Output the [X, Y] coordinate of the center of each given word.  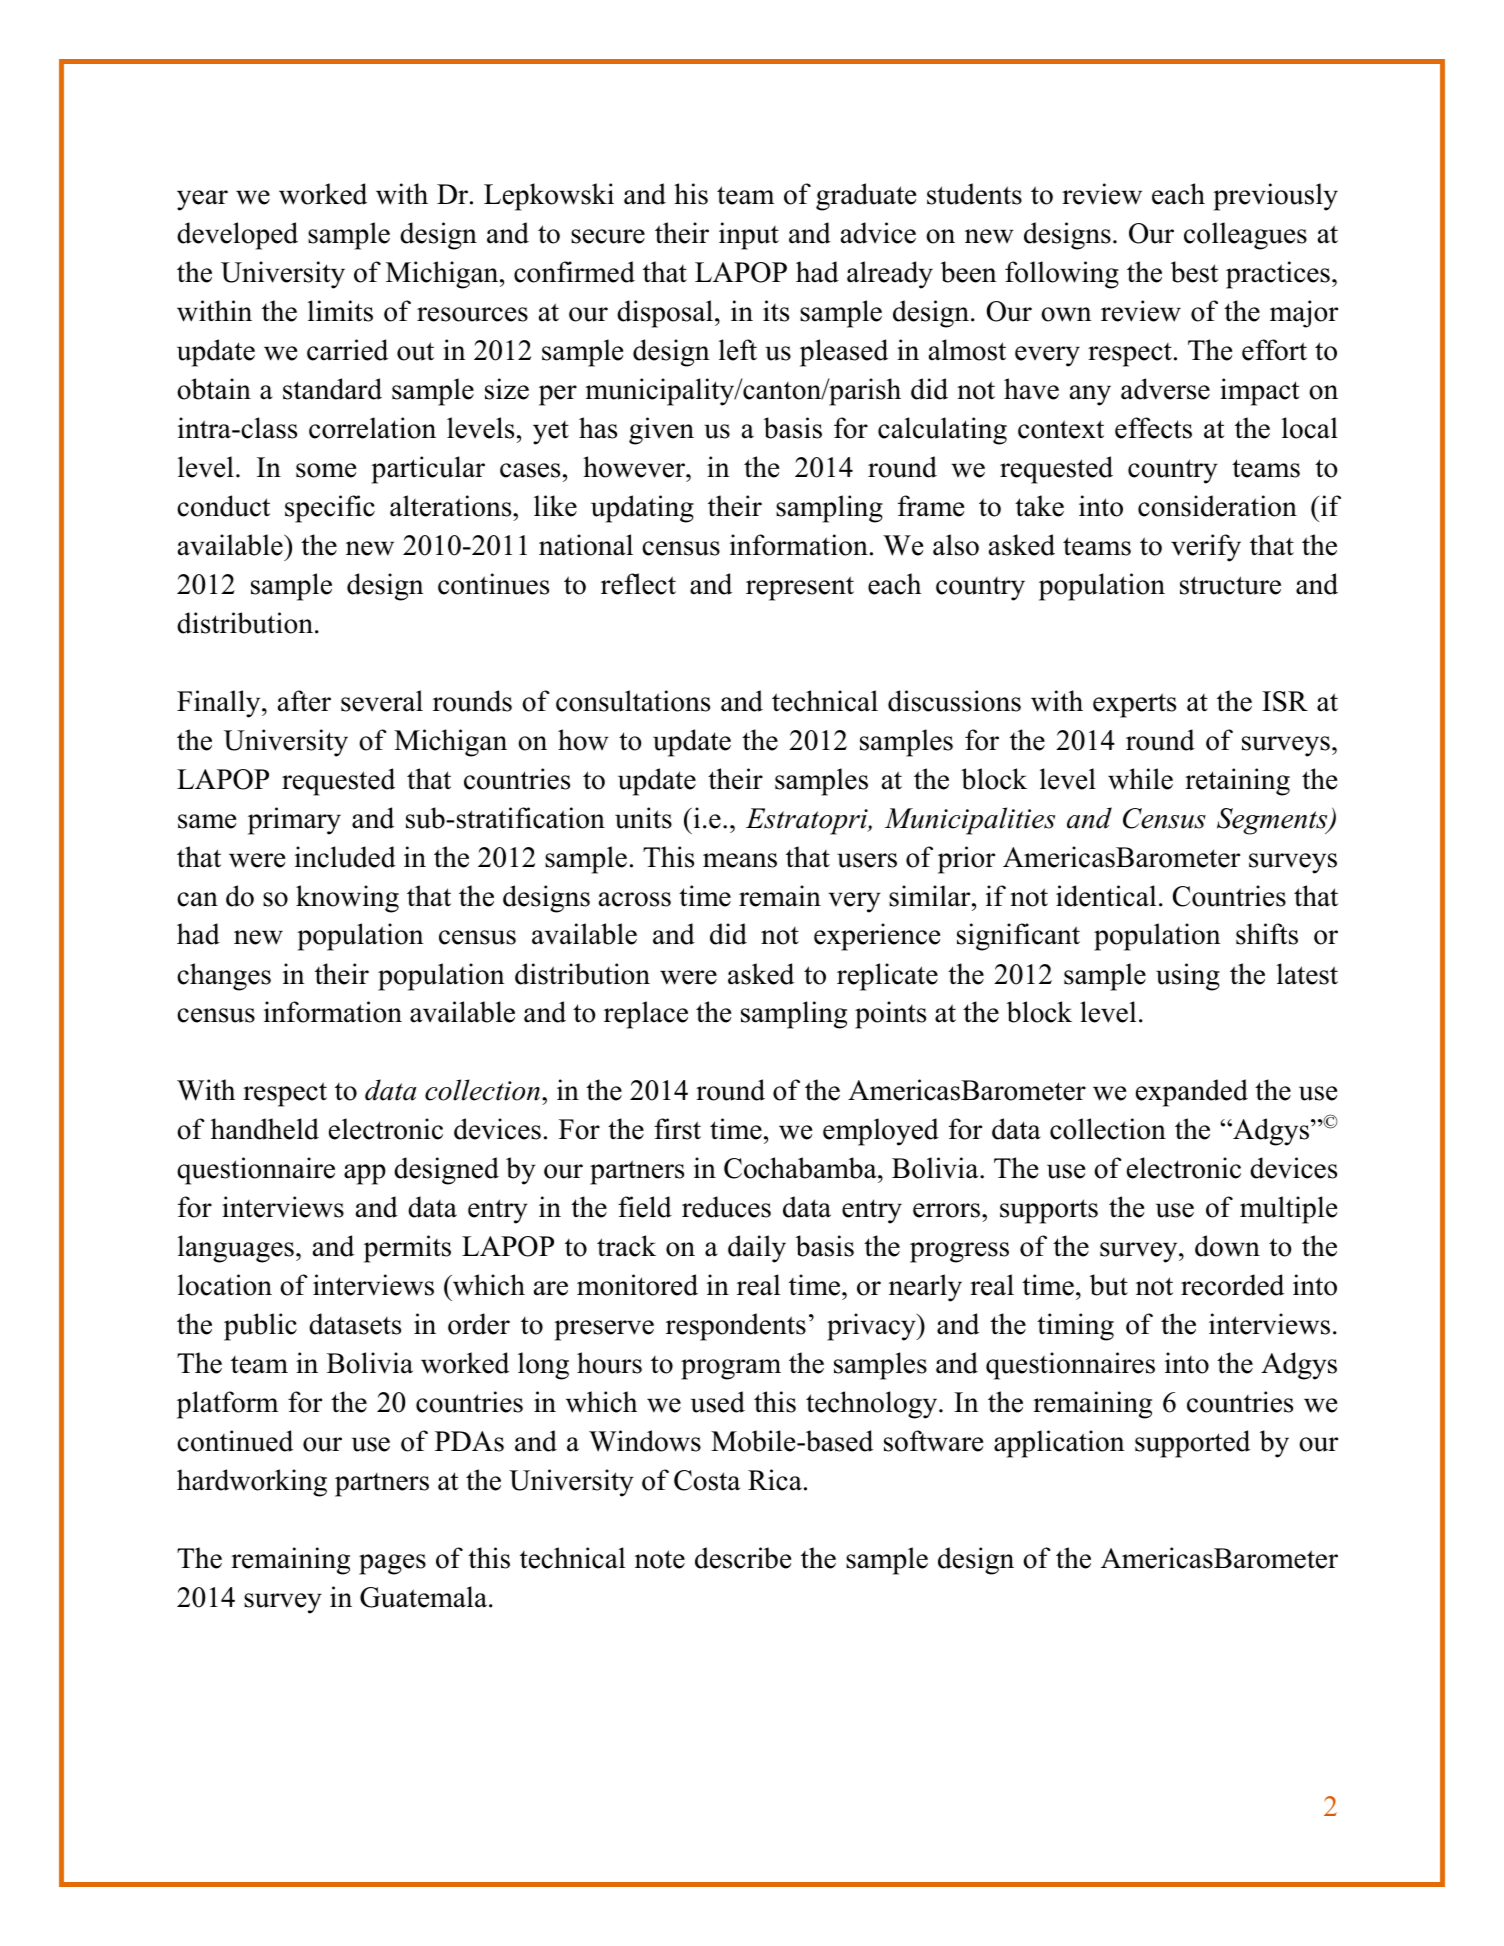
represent [800, 588]
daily [757, 1249]
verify [1206, 548]
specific [330, 509]
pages [392, 1564]
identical [1106, 896]
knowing [347, 899]
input [749, 236]
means [740, 860]
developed [237, 236]
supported [1192, 1444]
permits [407, 1249]
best [1194, 272]
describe [743, 1558]
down [1227, 1246]
